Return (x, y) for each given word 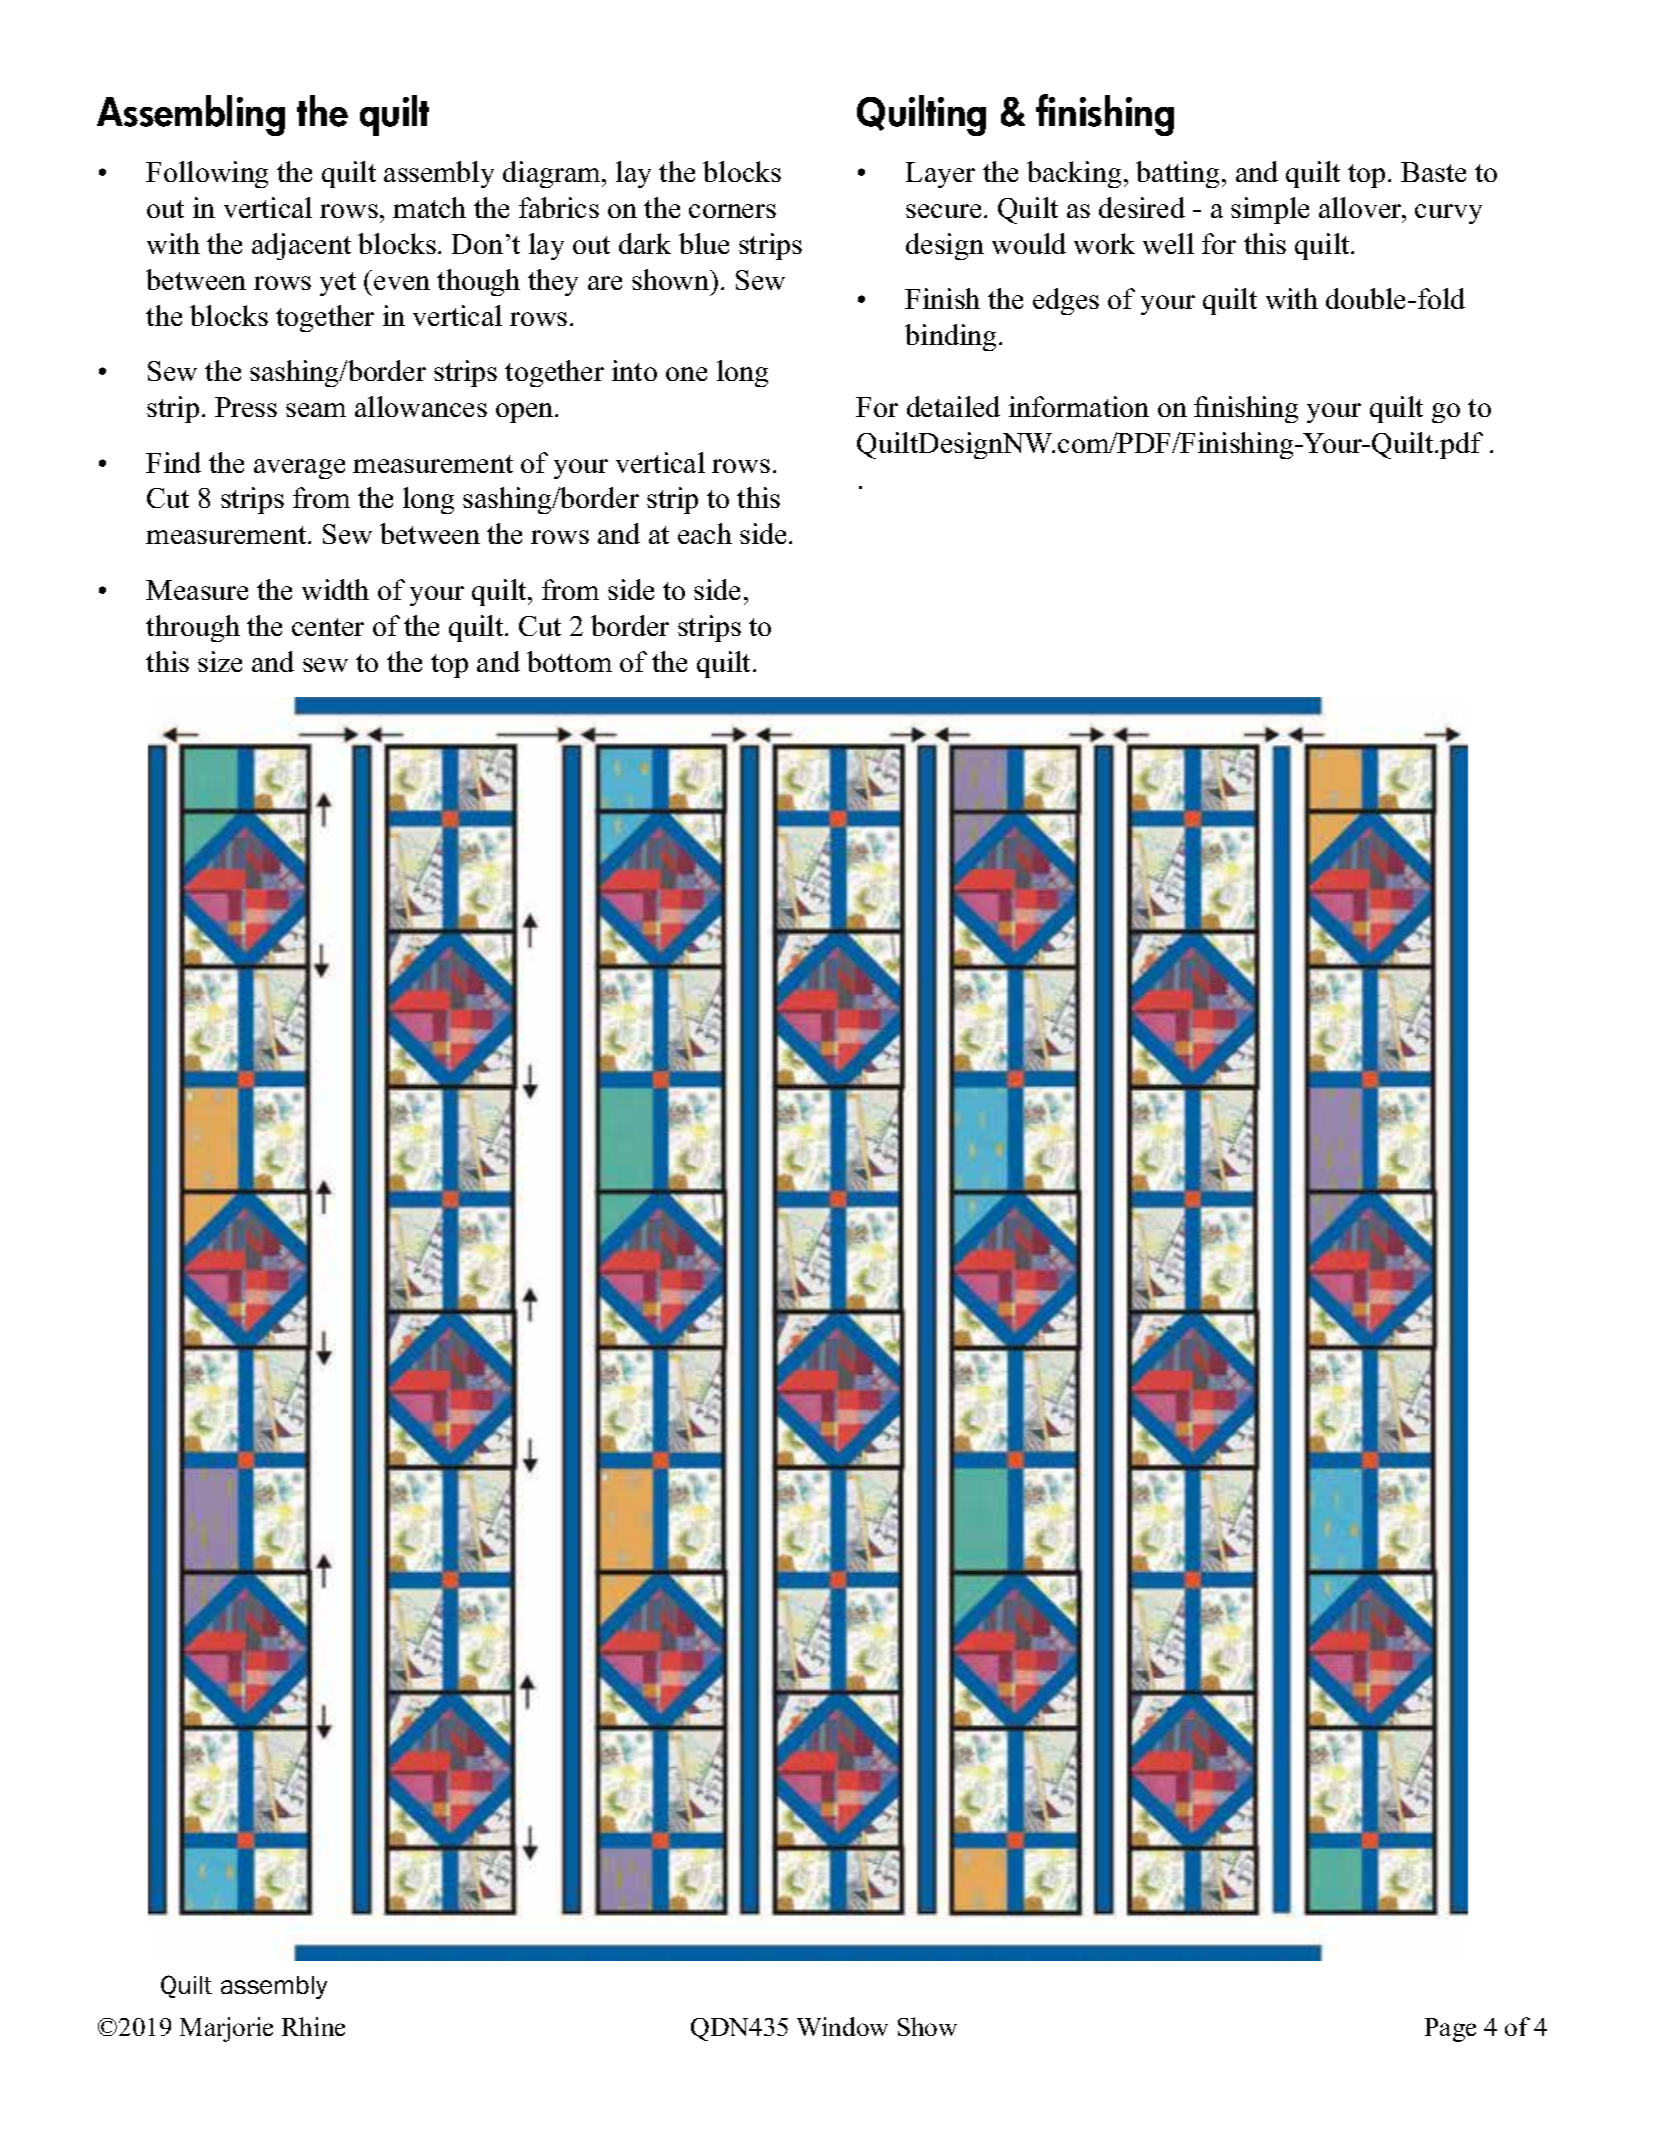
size (220, 661)
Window (842, 2026)
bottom (569, 661)
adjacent (301, 246)
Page (1450, 2030)
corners (732, 211)
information (1079, 406)
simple (1270, 210)
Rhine (313, 2026)
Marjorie (226, 2029)
